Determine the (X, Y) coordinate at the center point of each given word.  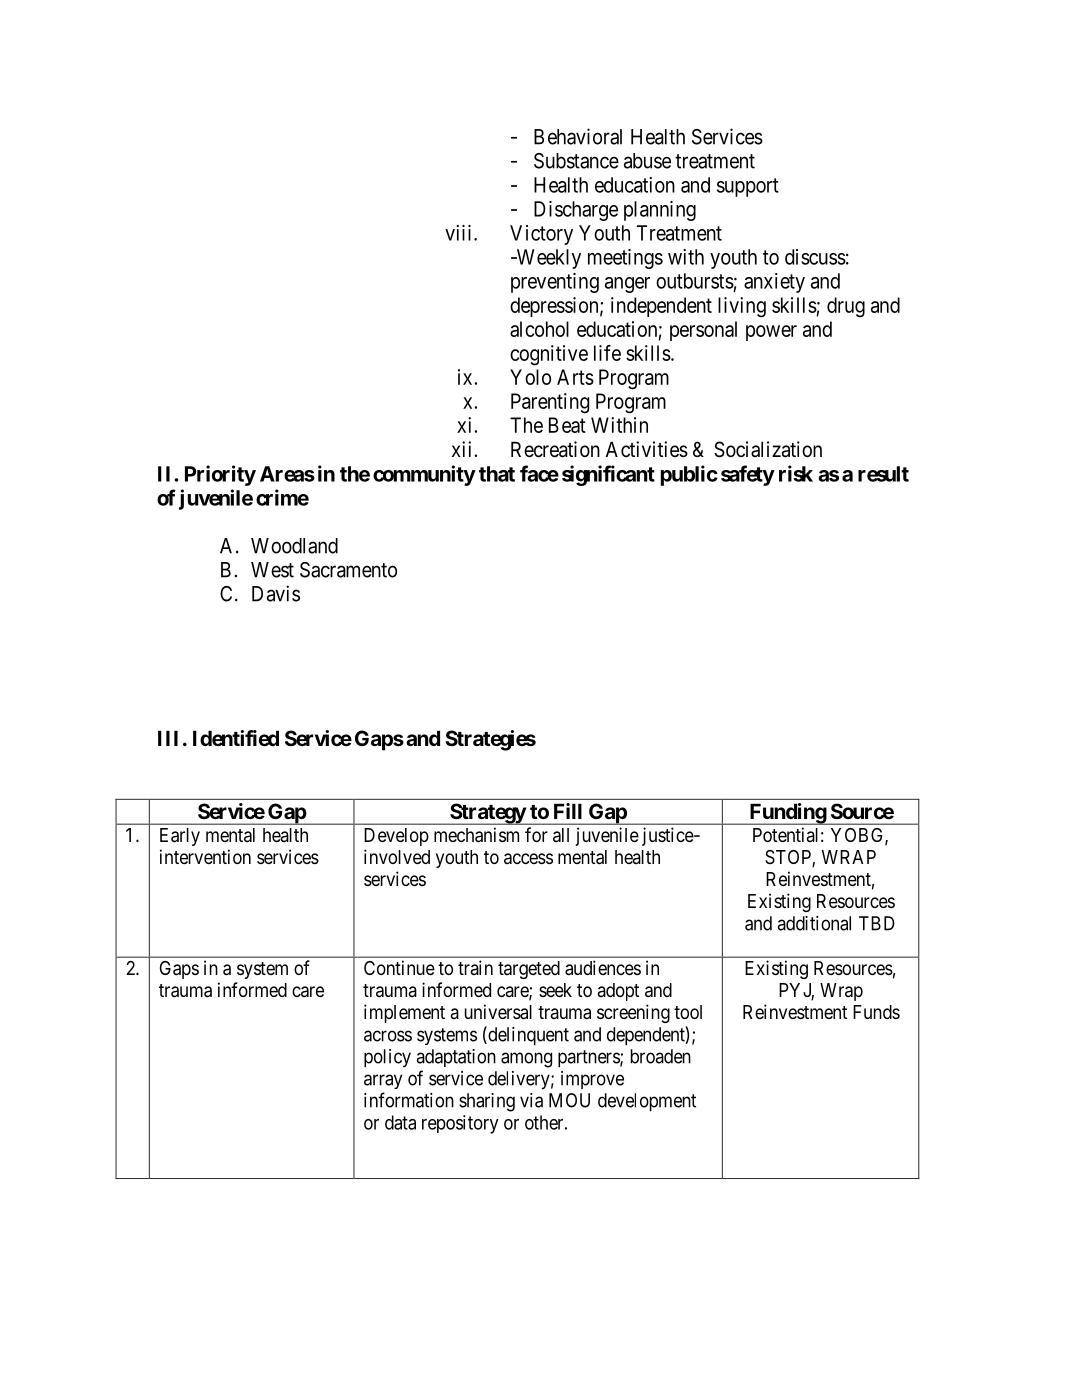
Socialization (768, 449)
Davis (276, 593)
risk (796, 473)
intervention (205, 856)
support (748, 187)
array (383, 1081)
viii (460, 233)
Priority (220, 475)
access (528, 859)
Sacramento (348, 570)
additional (814, 923)
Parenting (550, 403)
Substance (576, 161)
